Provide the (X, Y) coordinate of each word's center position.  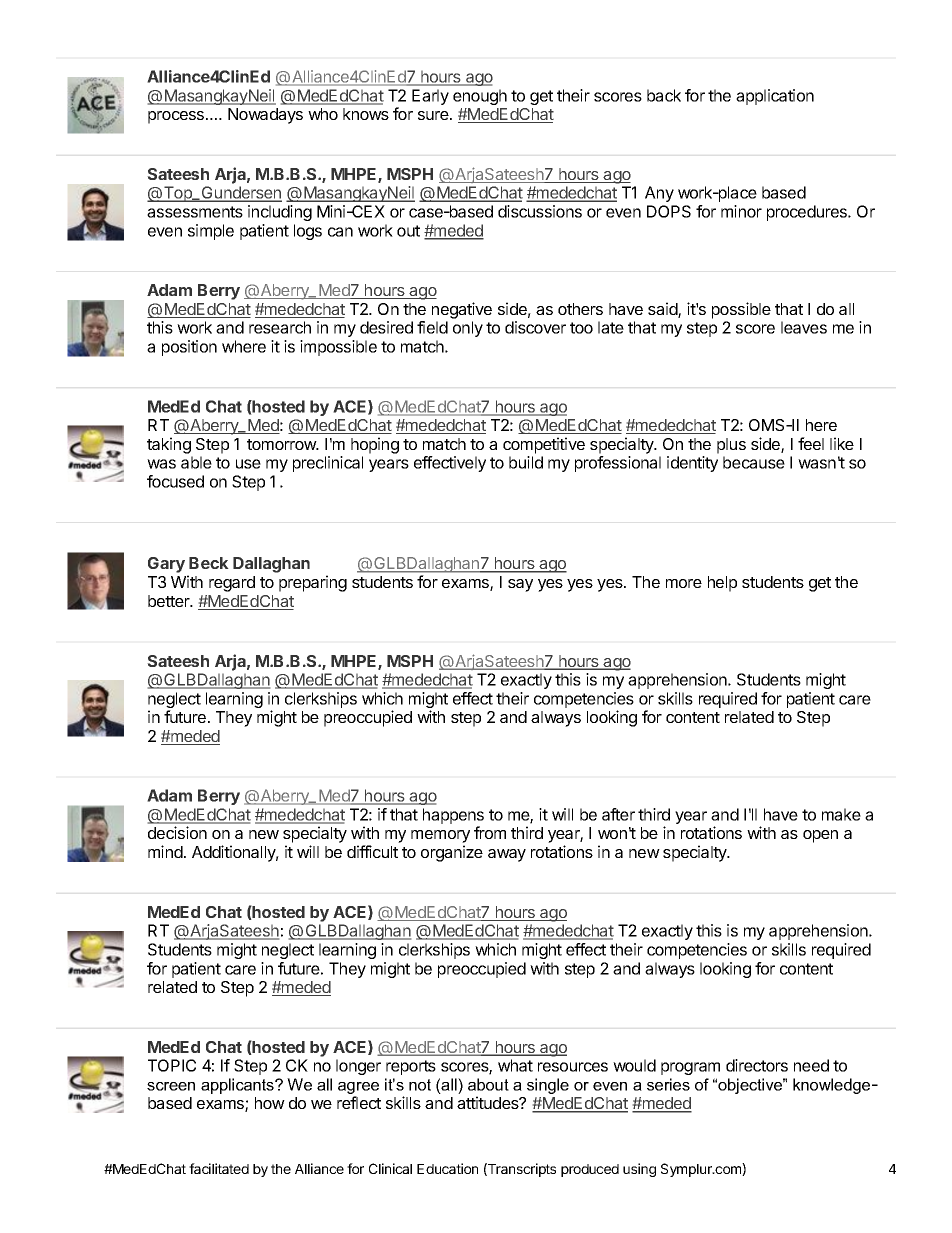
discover (535, 327)
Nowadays (265, 116)
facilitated (219, 1168)
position (189, 348)
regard (232, 584)
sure (434, 115)
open (820, 836)
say (520, 585)
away (507, 855)
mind (165, 851)
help (722, 584)
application (775, 97)
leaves (804, 327)
